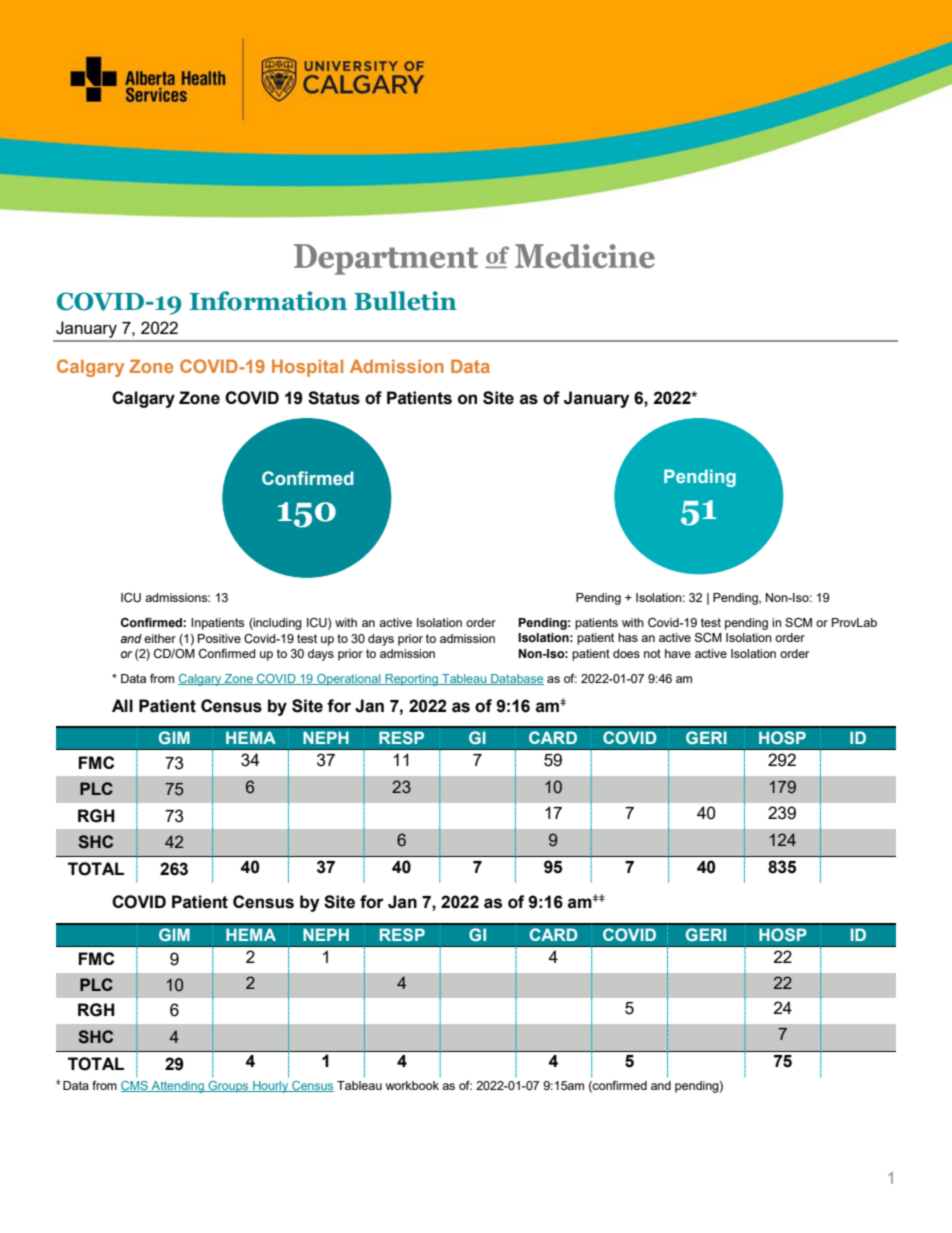 The image size is (952, 1233). What do you see at coordinates (412, 1085) in the screenshot?
I see `workbook` at bounding box center [412, 1085].
